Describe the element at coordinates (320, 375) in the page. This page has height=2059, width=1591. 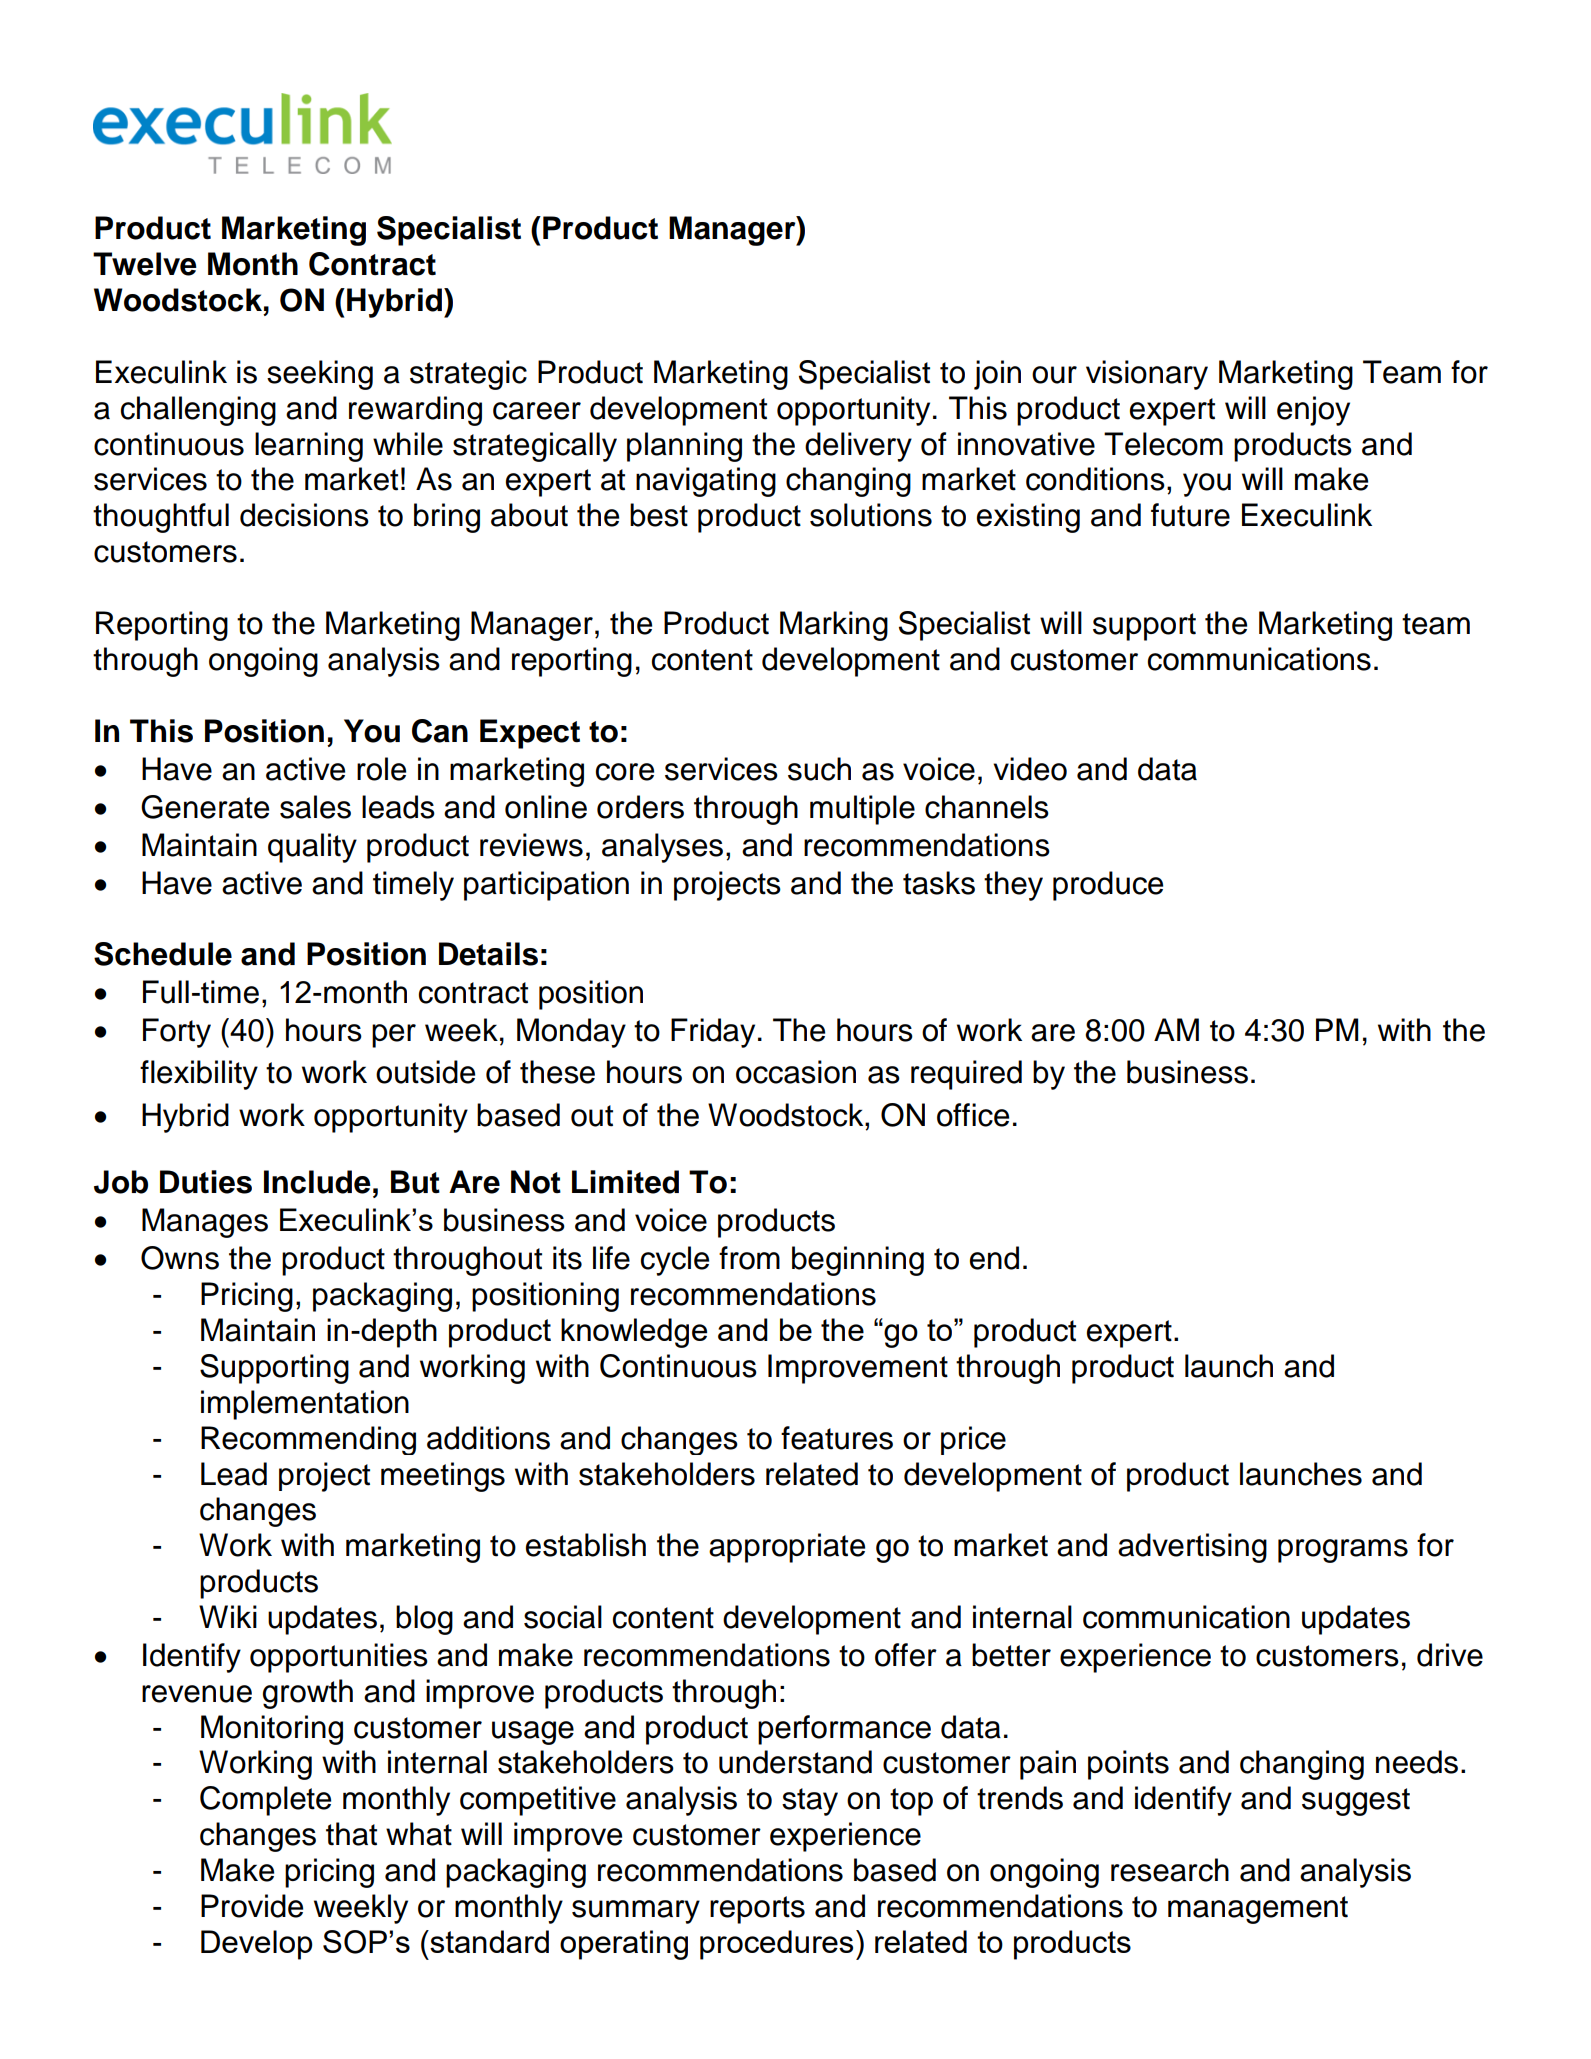
I see `seeking` at that location.
